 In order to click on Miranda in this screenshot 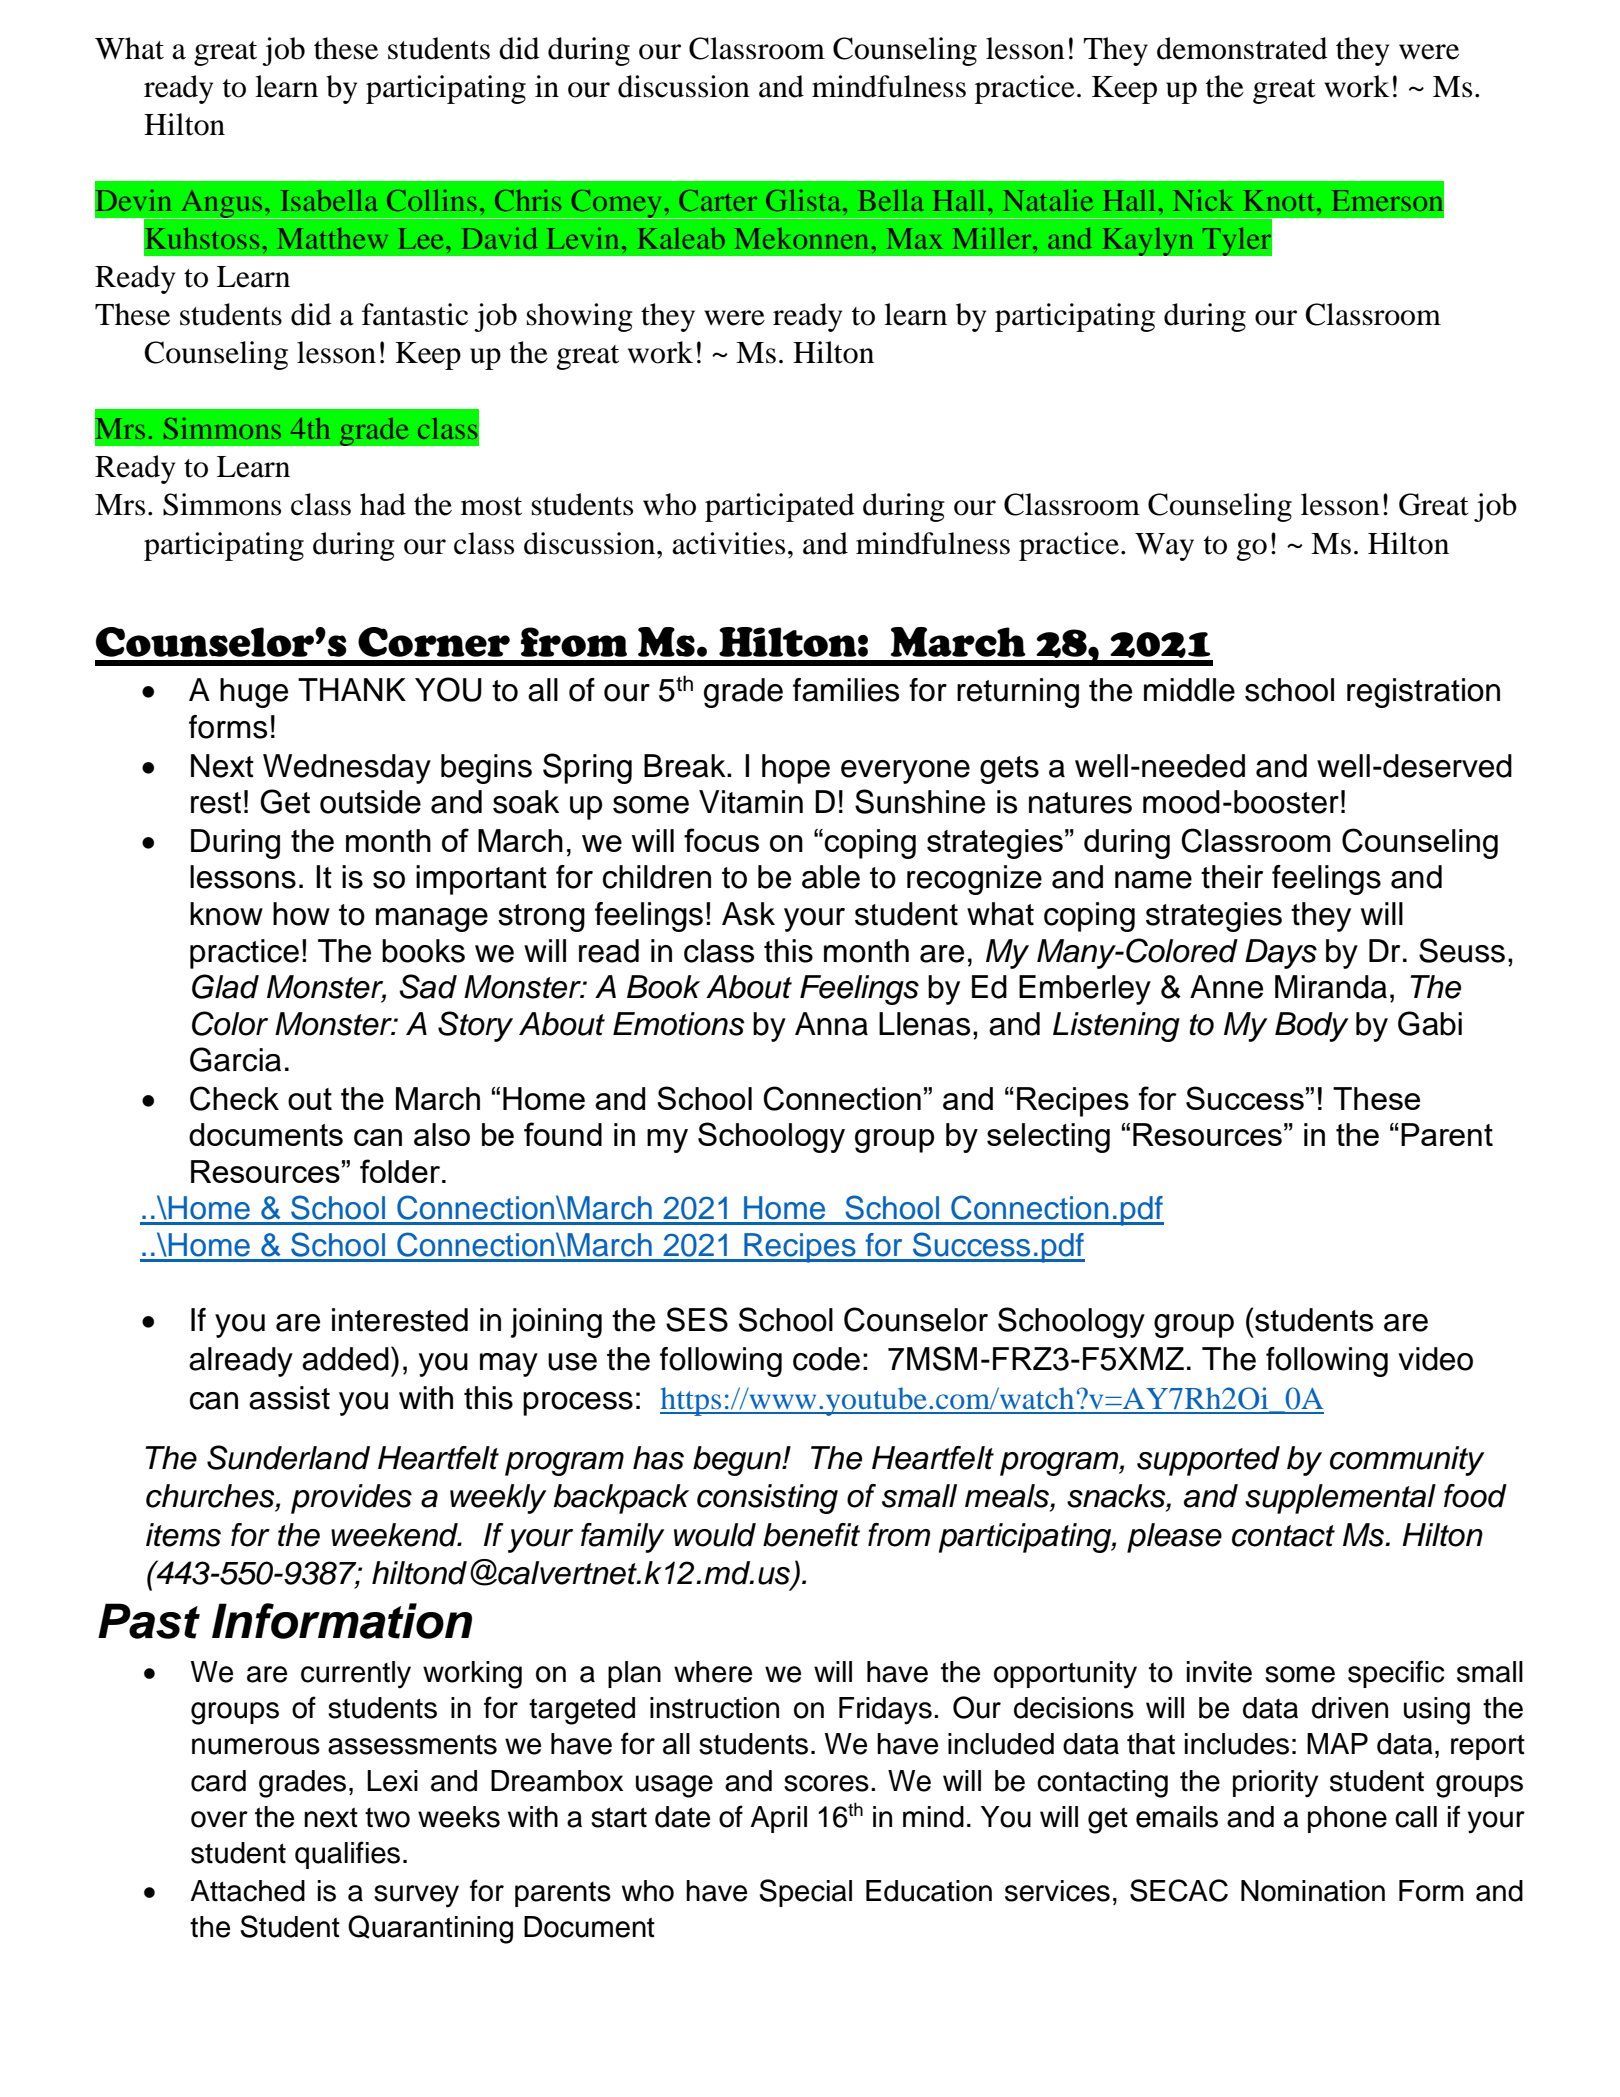, I will do `click(1331, 987)`.
